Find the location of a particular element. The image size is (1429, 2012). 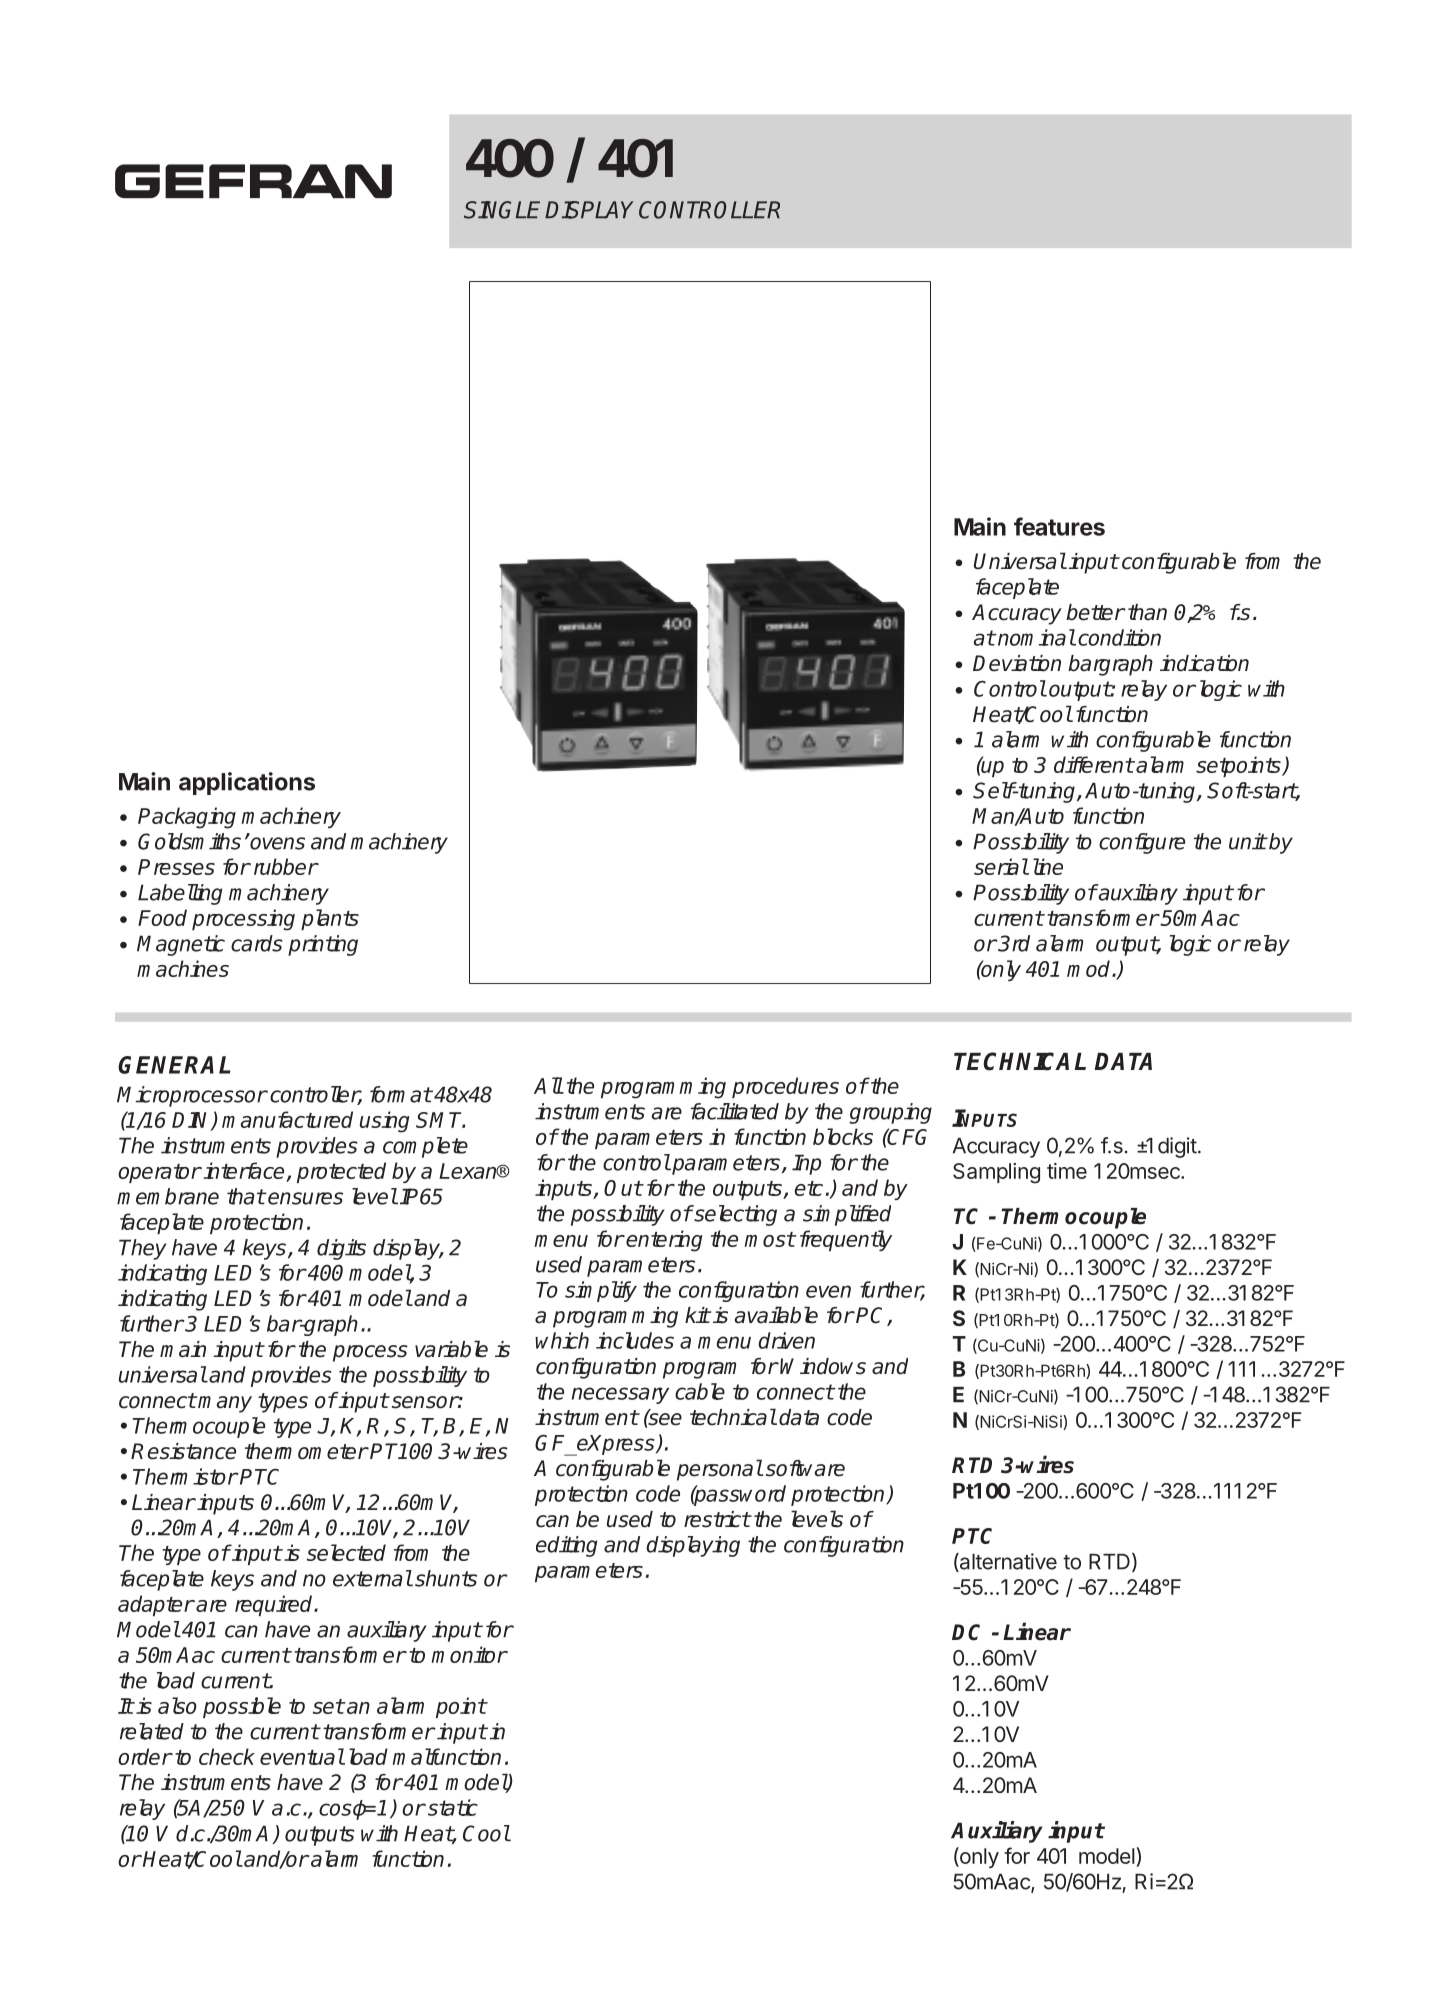

cards is located at coordinates (257, 943).
